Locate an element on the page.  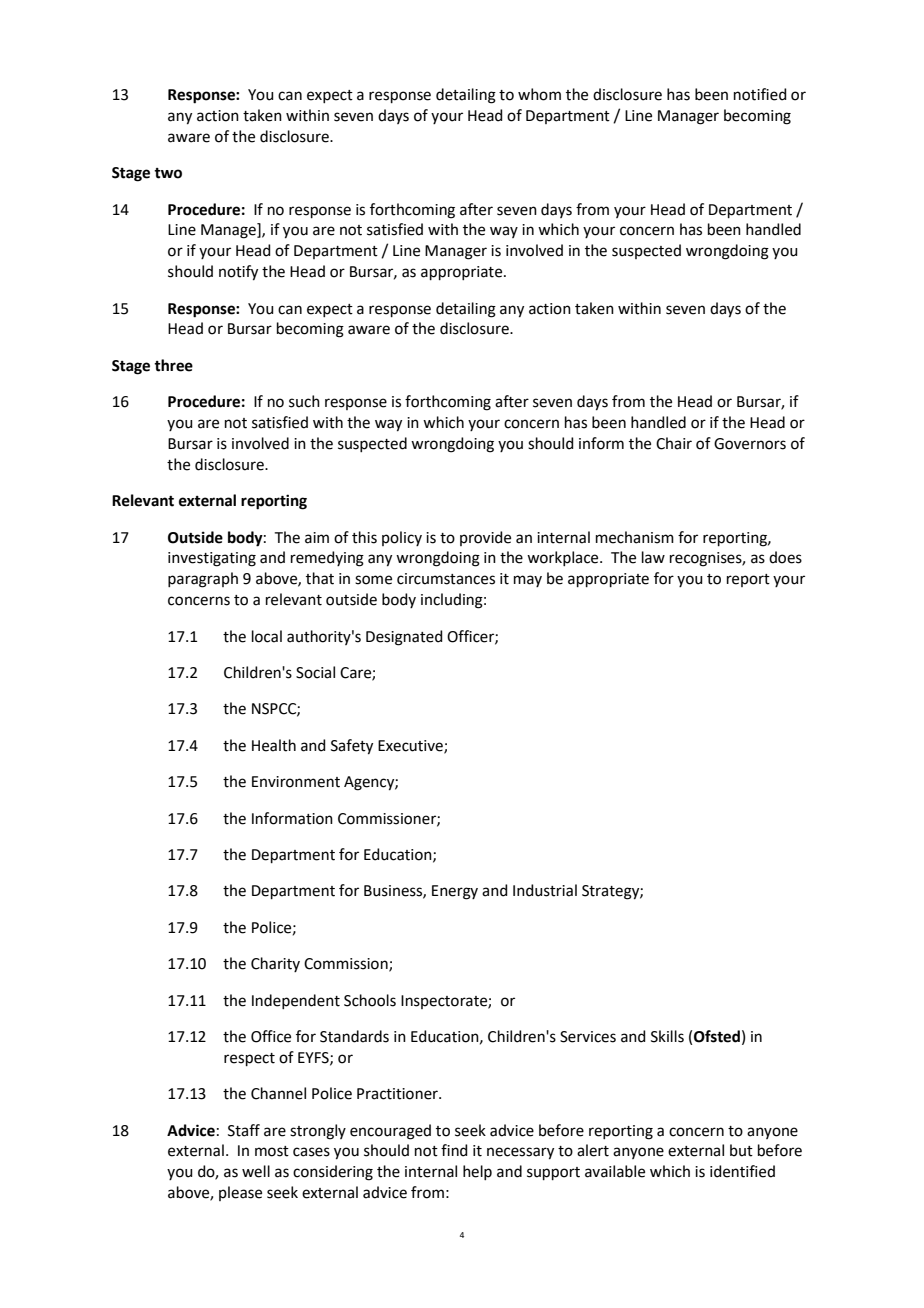
well is located at coordinates (256, 1171).
